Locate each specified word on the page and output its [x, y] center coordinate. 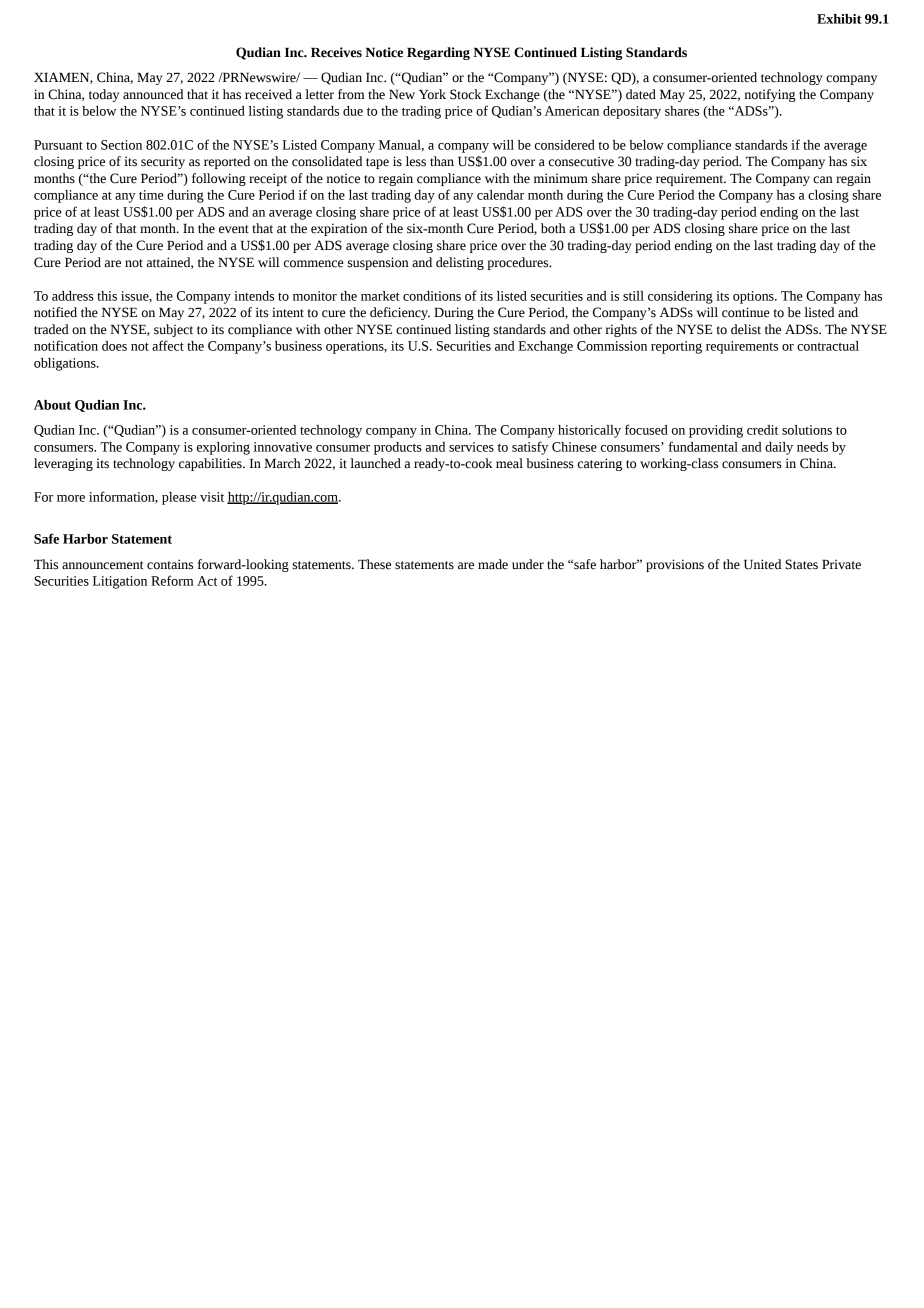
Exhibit [839, 19]
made [493, 564]
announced [153, 94]
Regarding [438, 53]
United [762, 564]
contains [170, 564]
